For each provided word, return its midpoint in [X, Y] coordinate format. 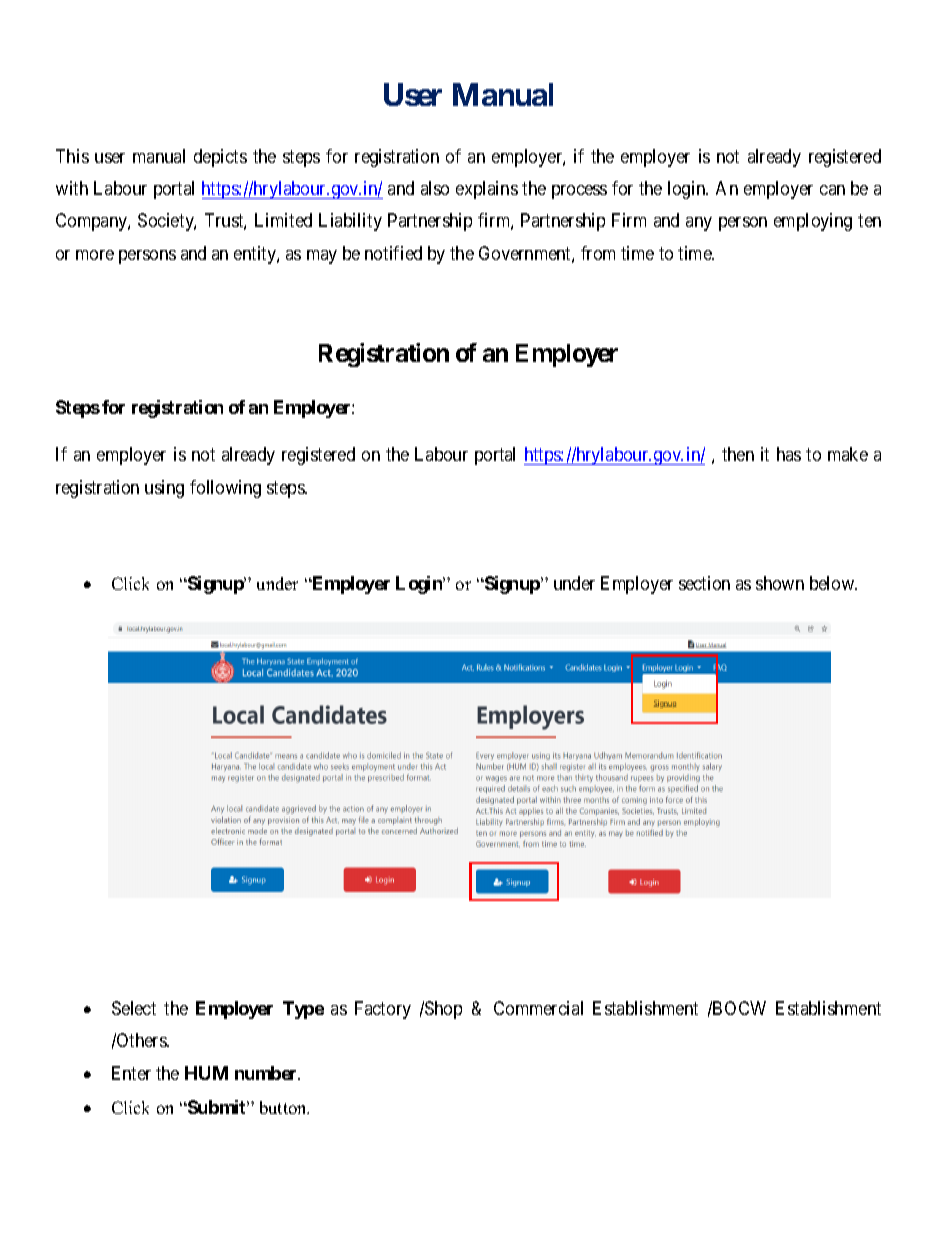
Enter [131, 1073]
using [164, 489]
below [833, 583]
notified [393, 253]
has [789, 454]
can [832, 190]
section [704, 583]
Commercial [538, 1008]
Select [134, 1008]
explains [487, 190]
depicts [220, 158]
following [225, 489]
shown [780, 583]
